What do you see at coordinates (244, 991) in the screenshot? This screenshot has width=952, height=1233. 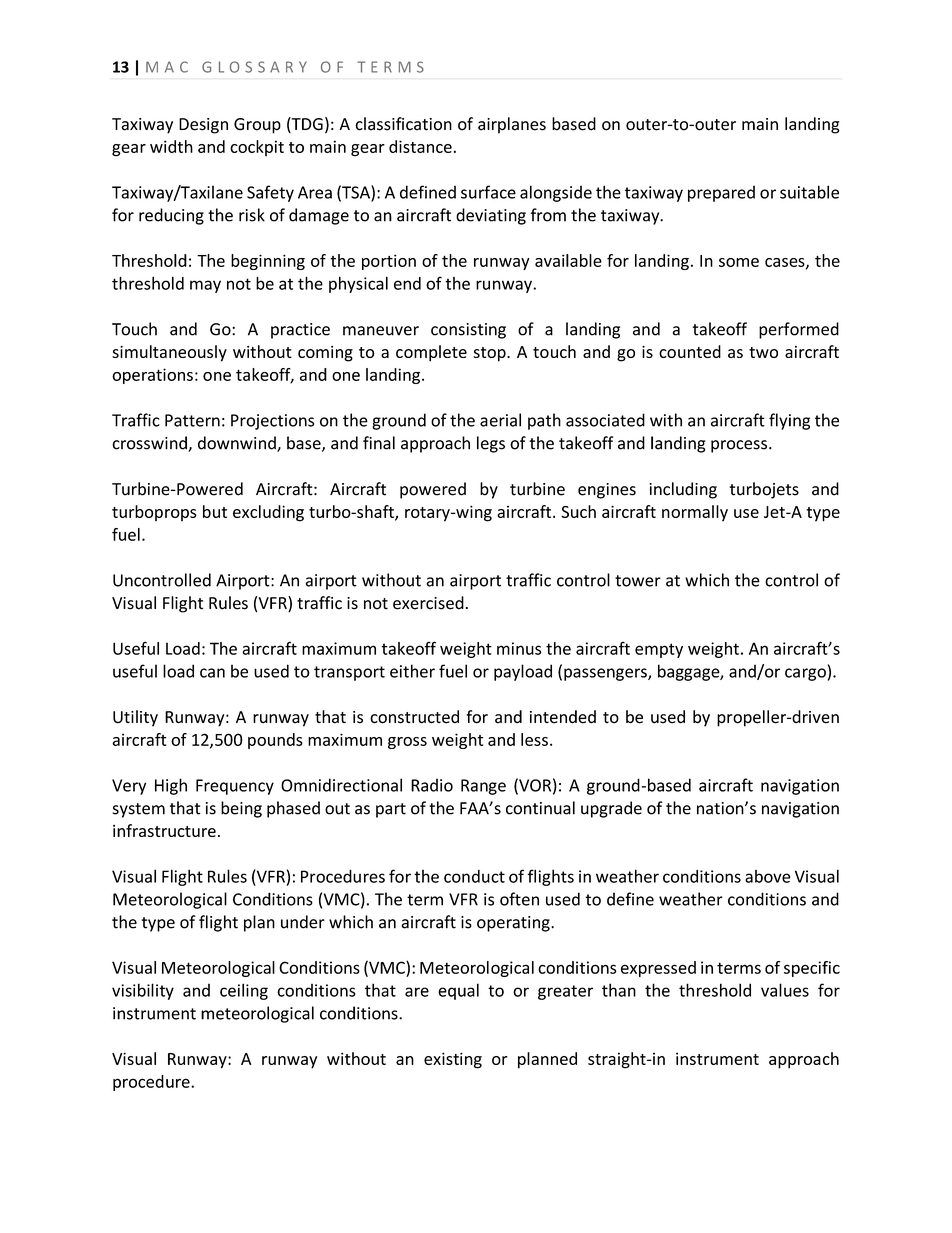 I see `ceiling` at bounding box center [244, 991].
